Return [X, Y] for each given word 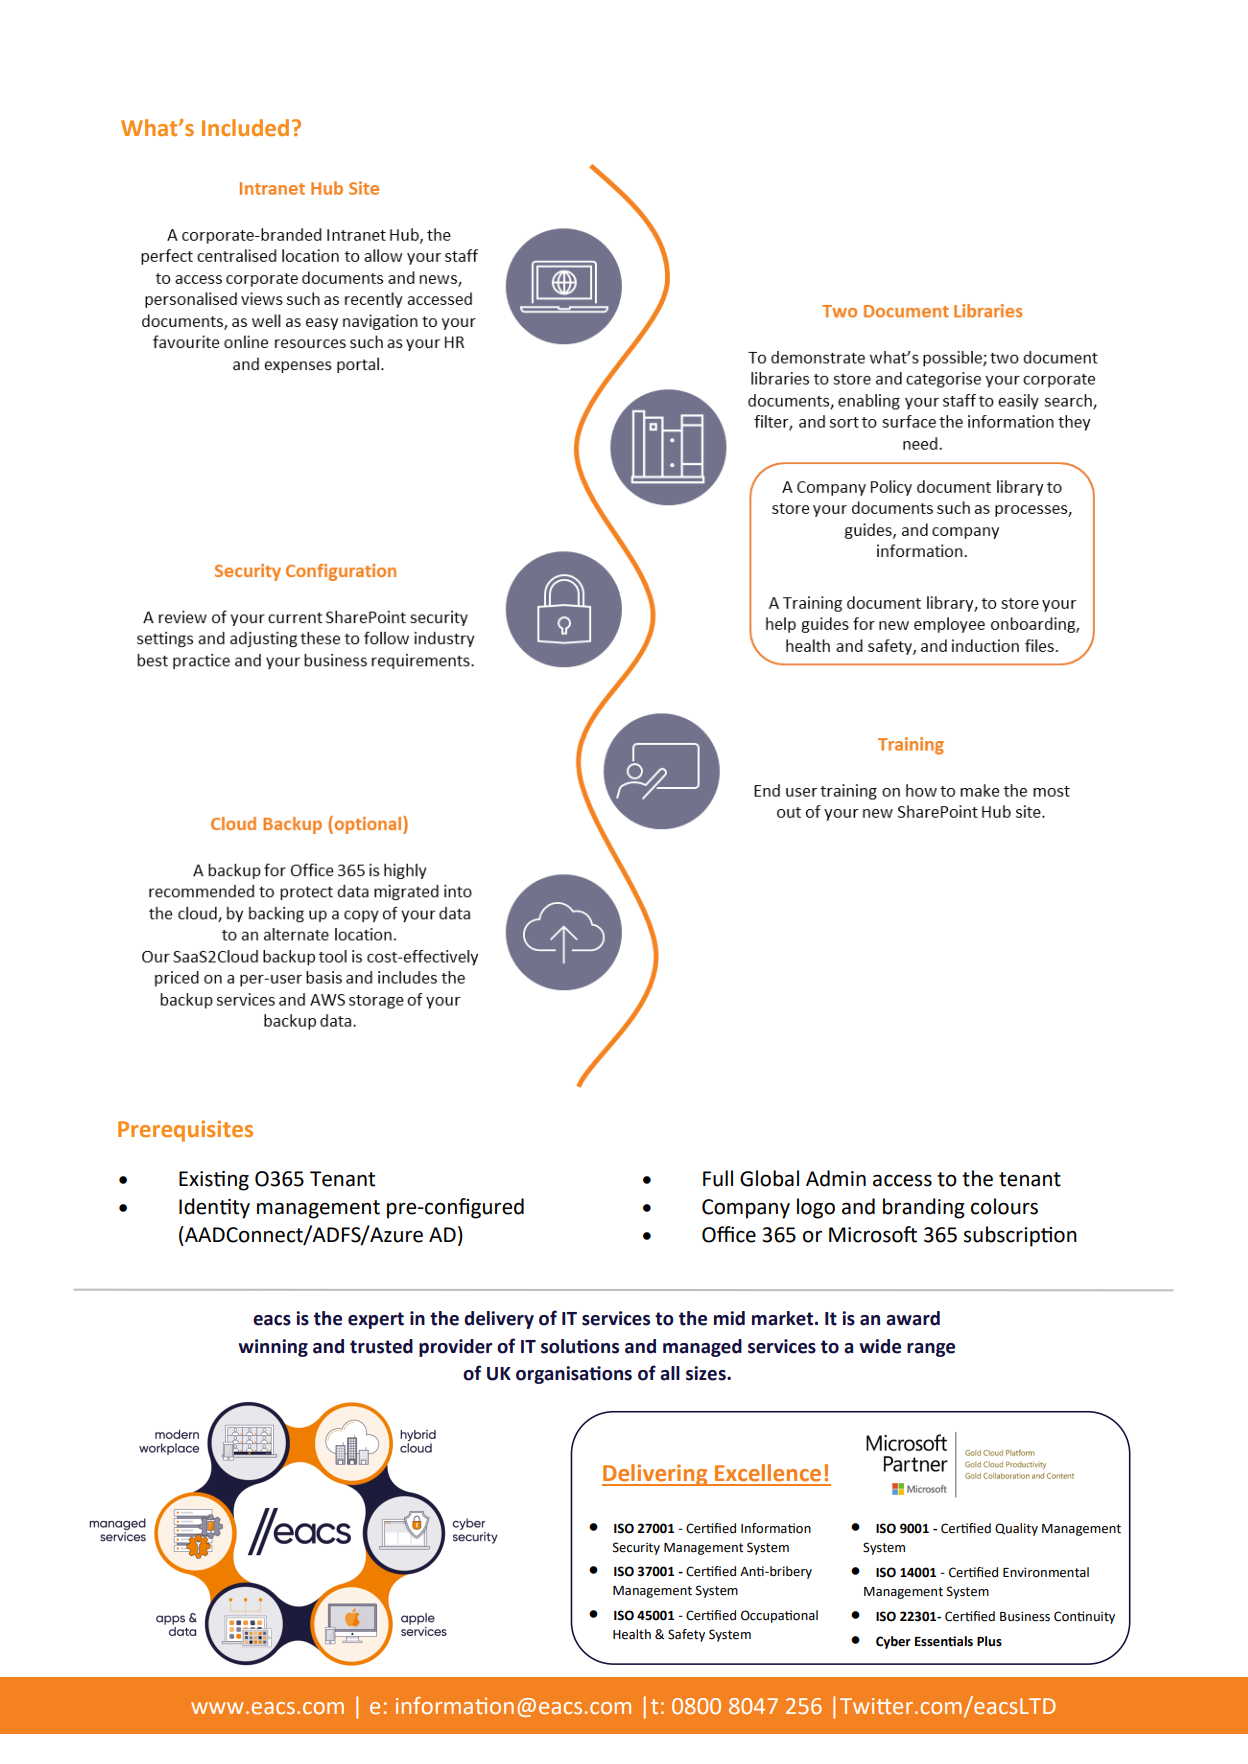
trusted [381, 1346]
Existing [214, 1181]
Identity [214, 1208]
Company [746, 1209]
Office [729, 1234]
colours [1004, 1206]
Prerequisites [185, 1131]
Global [769, 1178]
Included [245, 127]
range [931, 1350]
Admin [836, 1178]
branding [924, 1208]
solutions [580, 1346]
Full [718, 1178]
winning [273, 1348]
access [902, 1180]
